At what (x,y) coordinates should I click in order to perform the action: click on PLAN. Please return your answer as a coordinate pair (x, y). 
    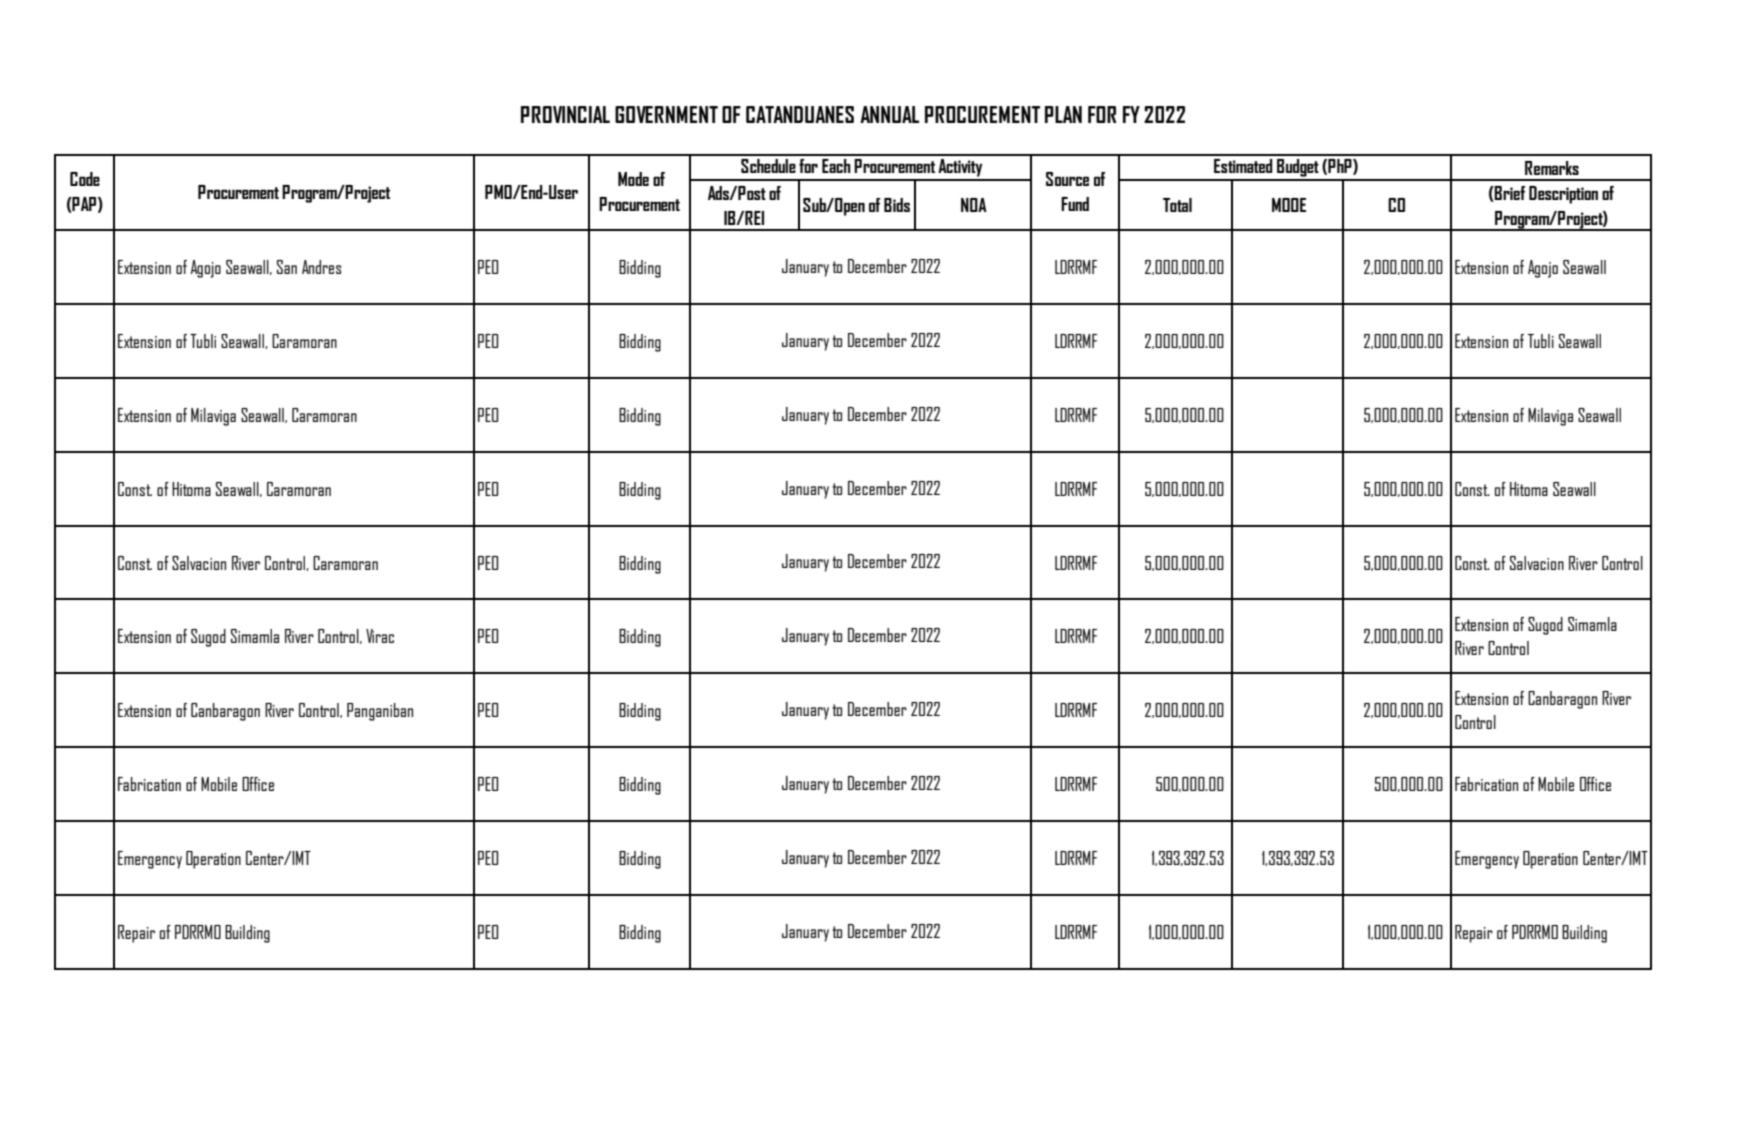
    Looking at the image, I should click on (1063, 114).
